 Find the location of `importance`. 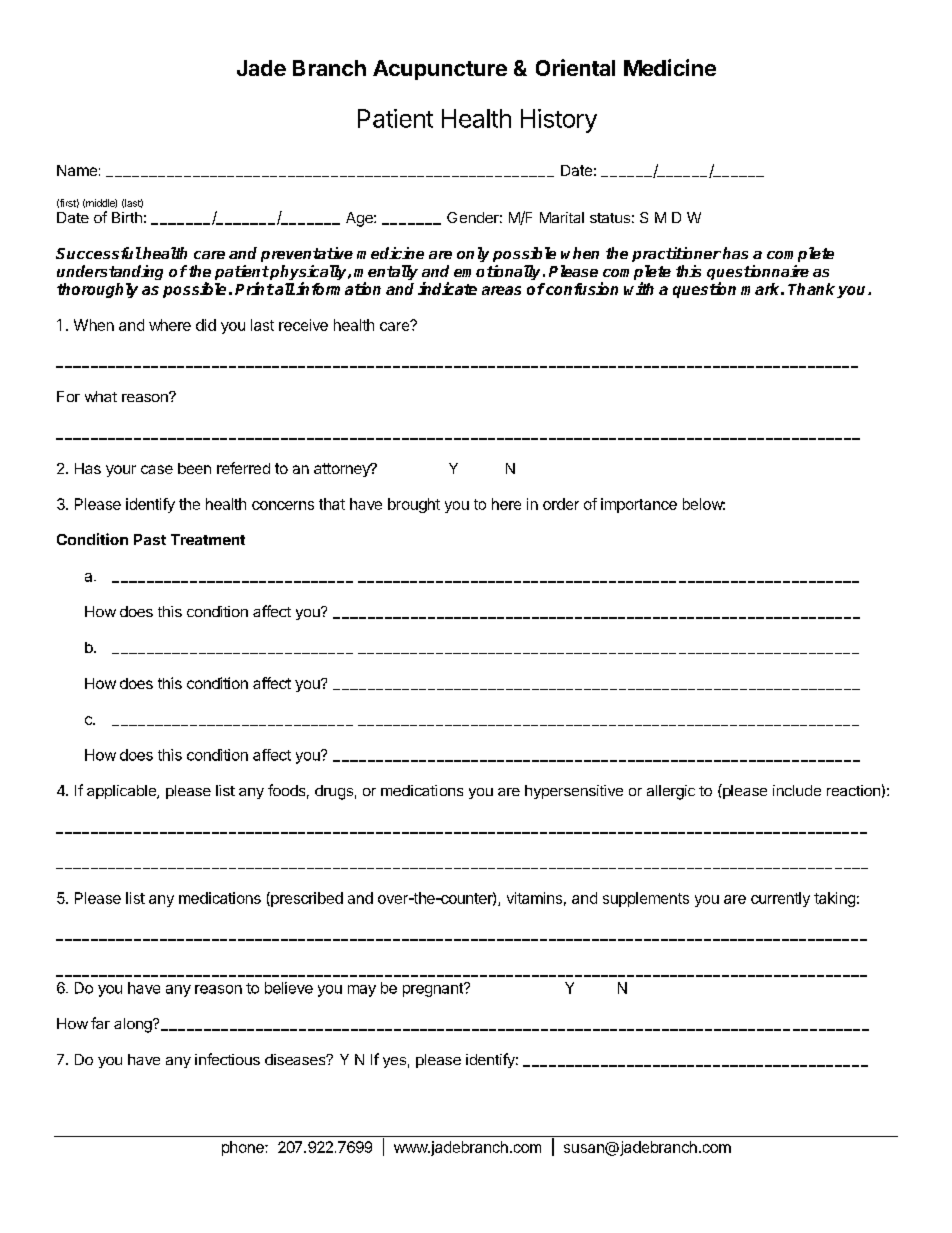

importance is located at coordinates (639, 505).
